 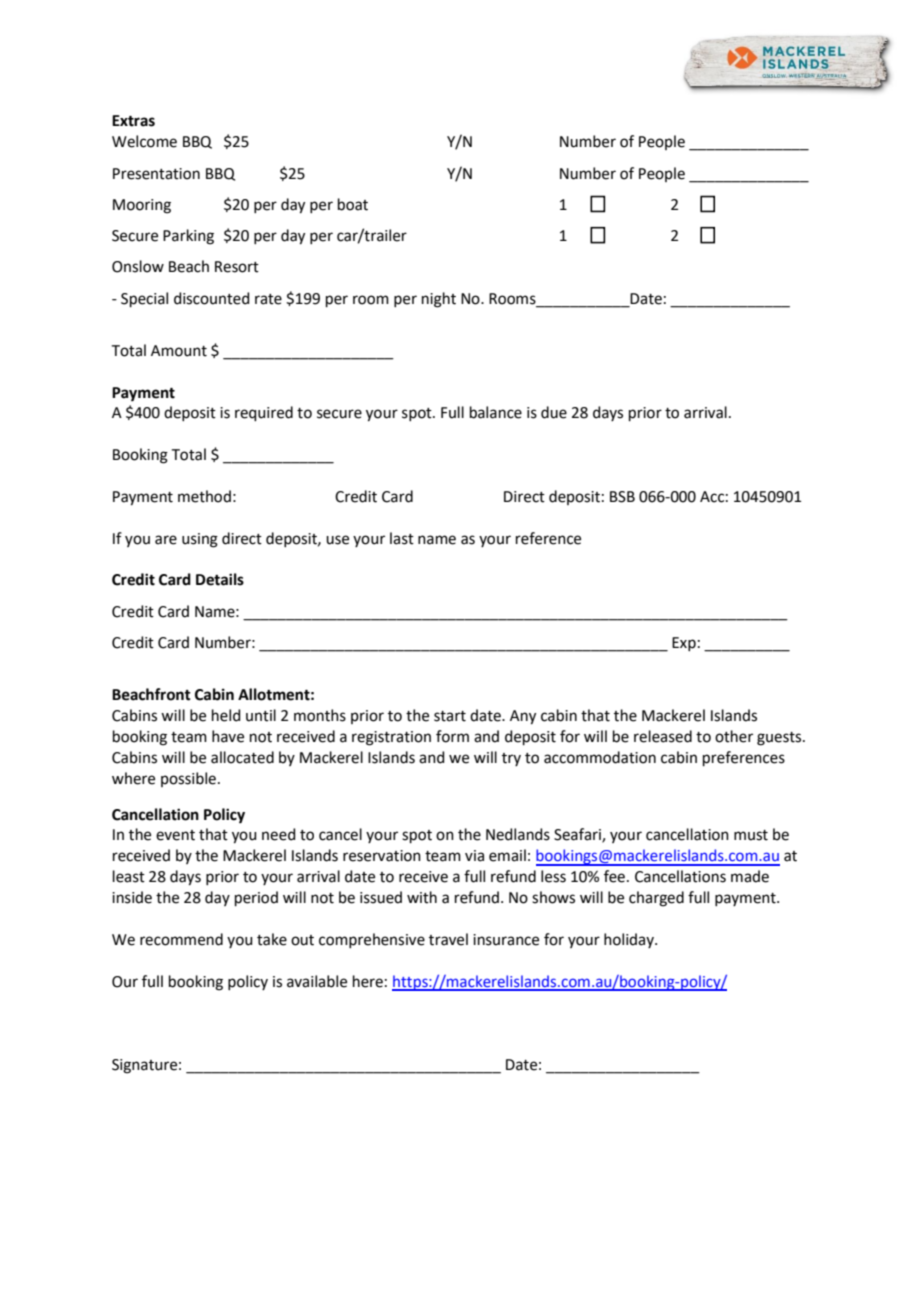 I want to click on travel, so click(x=448, y=939).
